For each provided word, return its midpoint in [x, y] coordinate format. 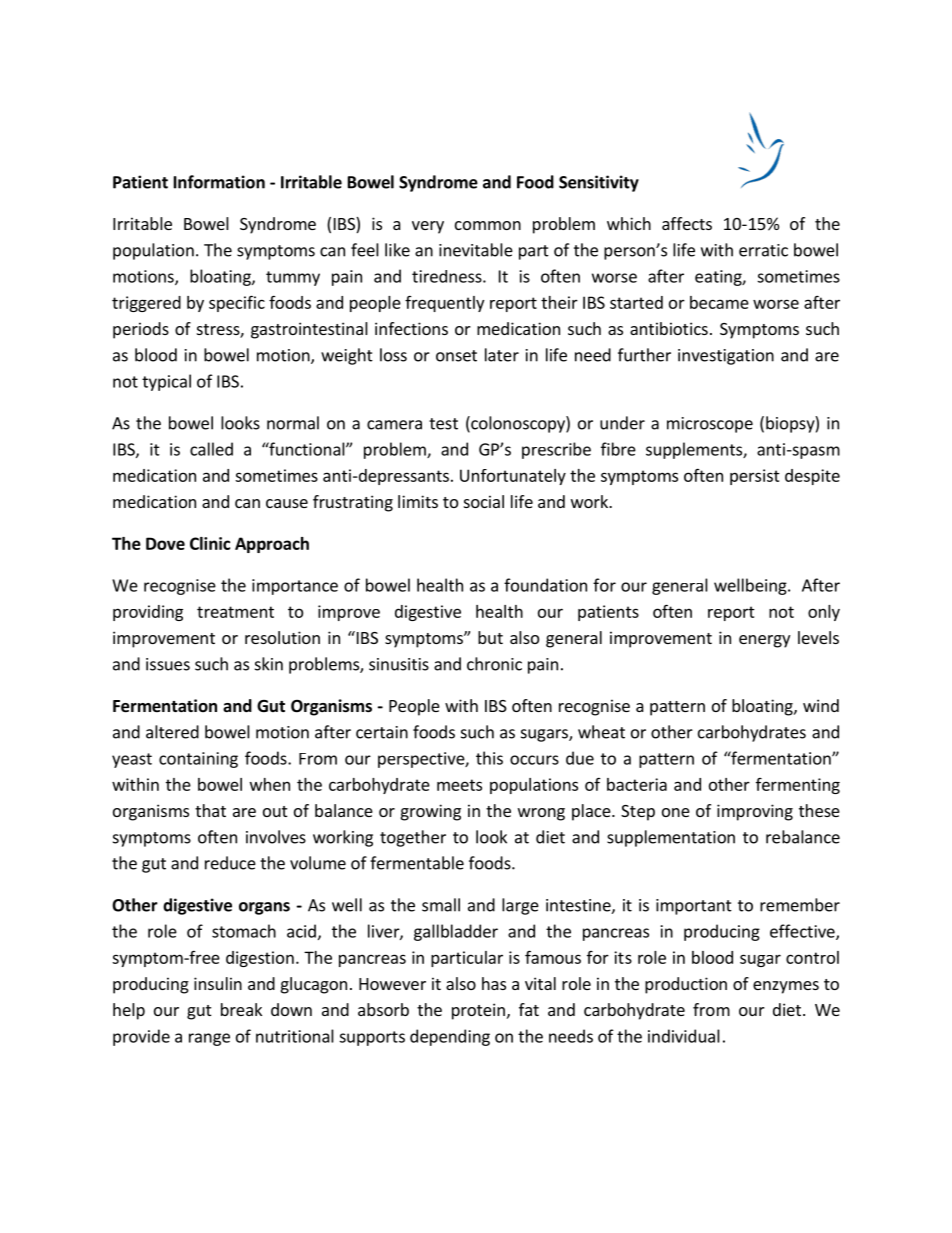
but [490, 637]
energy [764, 641]
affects [687, 223]
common [488, 225]
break [241, 1009]
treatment [235, 612]
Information [219, 182]
